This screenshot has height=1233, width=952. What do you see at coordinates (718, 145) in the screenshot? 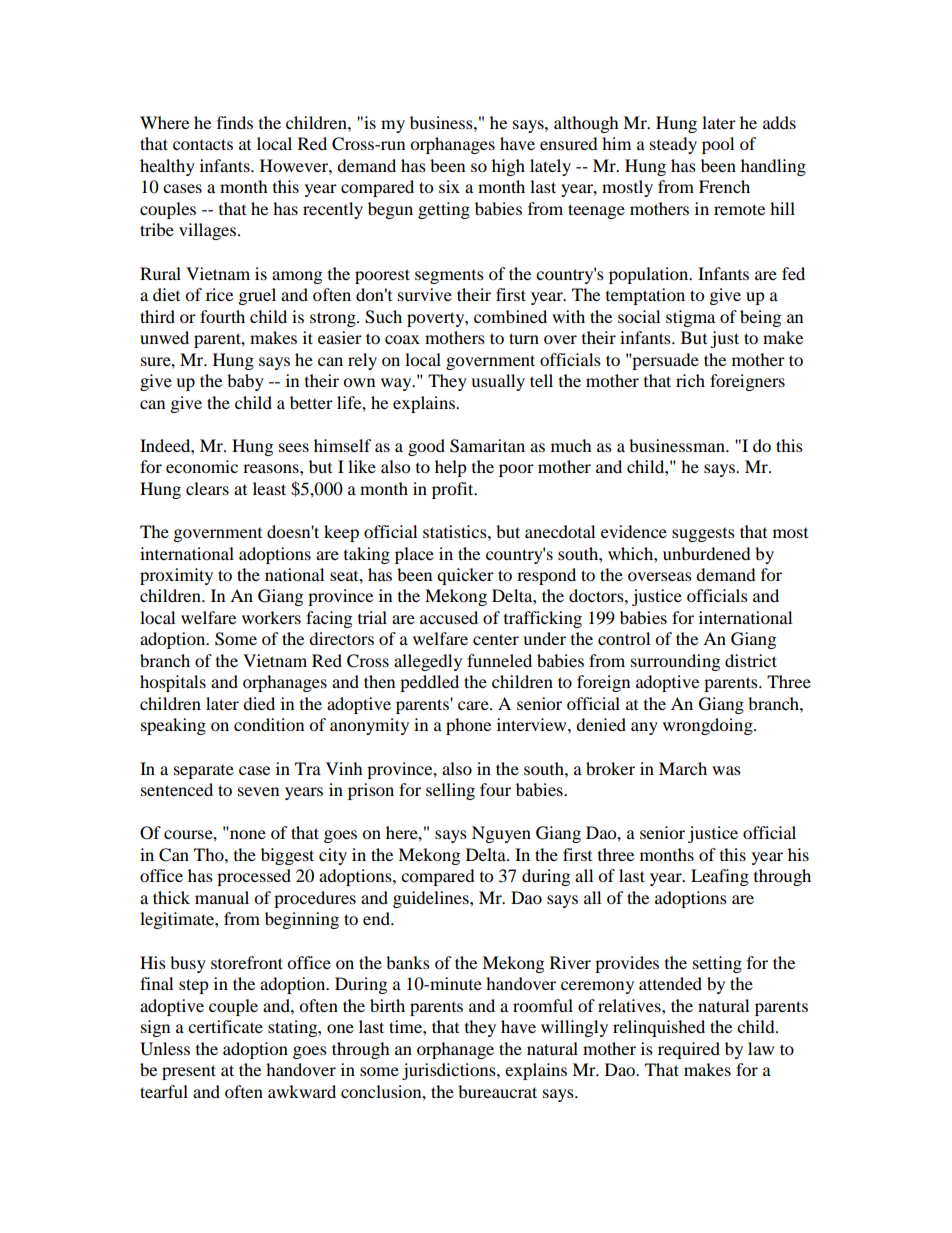
I see `pool` at bounding box center [718, 145].
